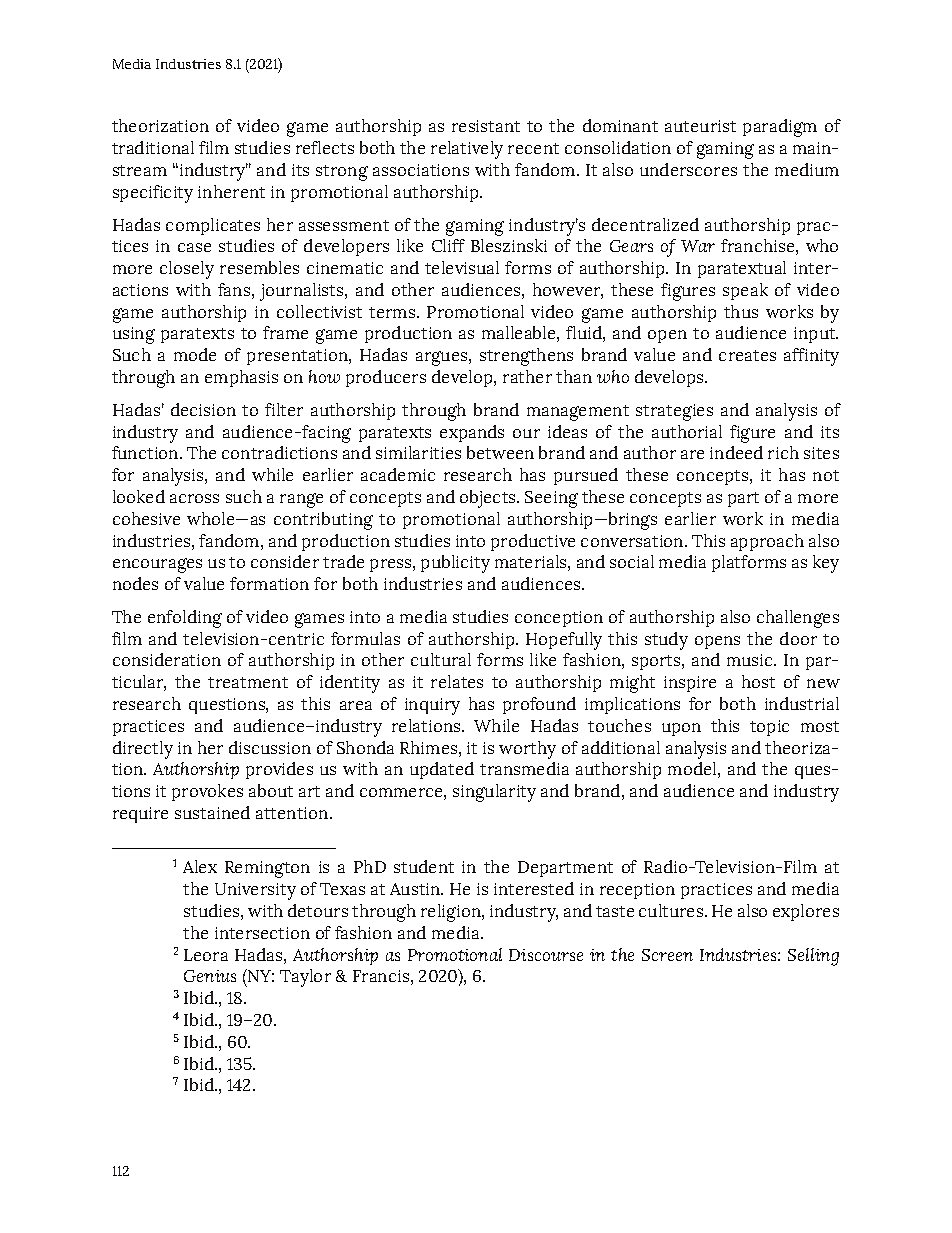 This screenshot has width=952, height=1233. I want to click on Discourse, so click(546, 955).
